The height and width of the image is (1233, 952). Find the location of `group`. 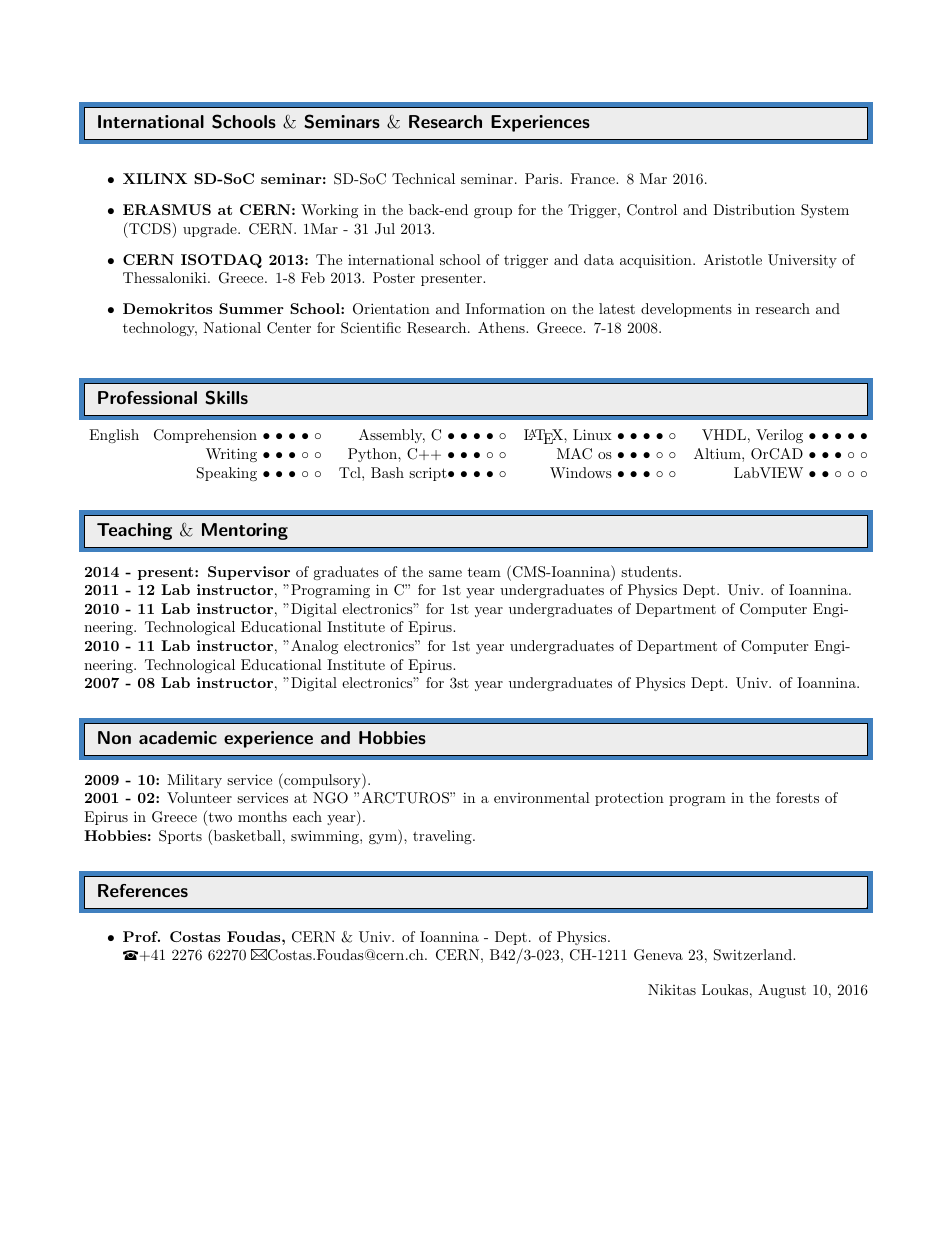

group is located at coordinates (493, 213).
